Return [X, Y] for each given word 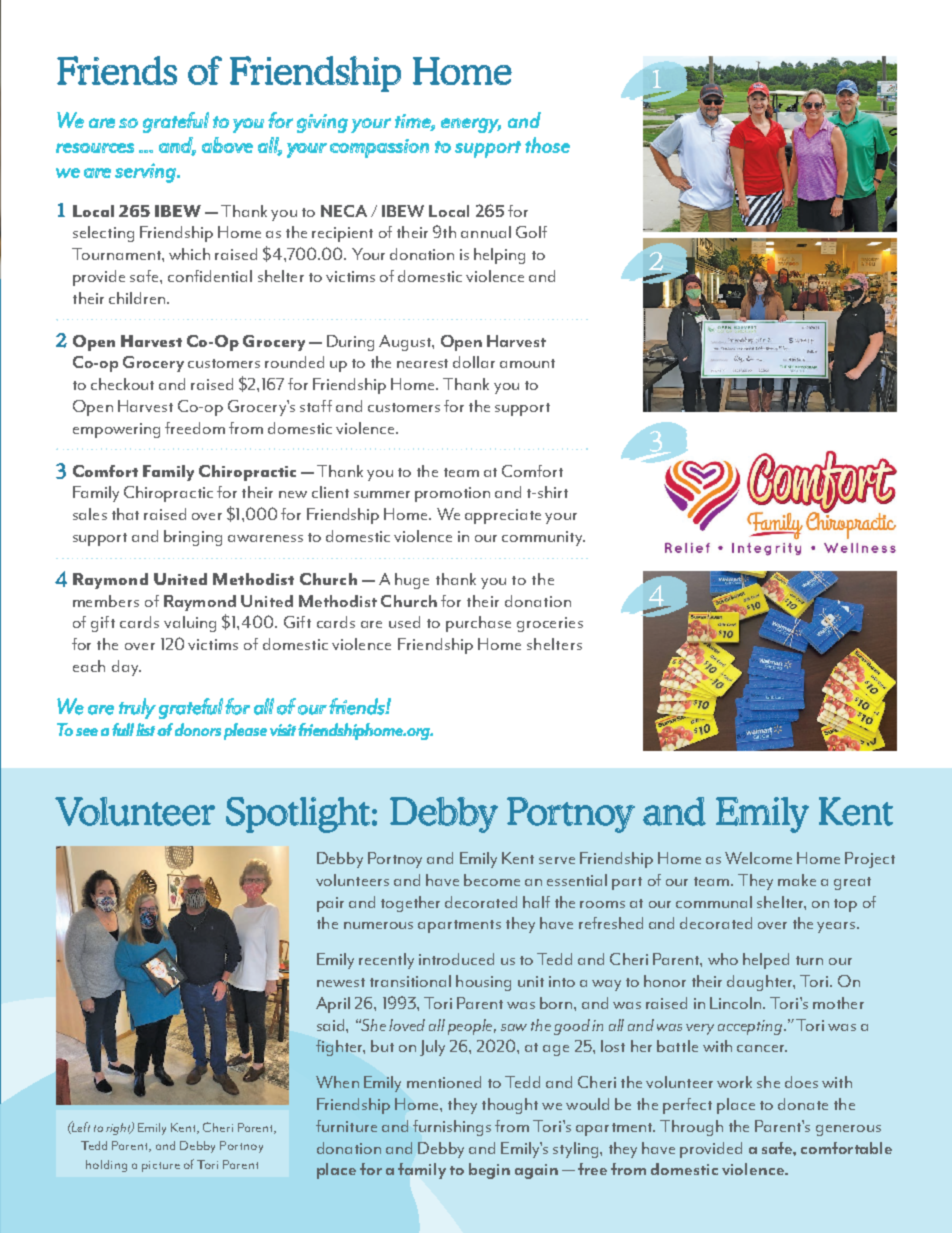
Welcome [758, 858]
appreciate [503, 516]
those [547, 145]
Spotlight [298, 815]
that [125, 514]
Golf [531, 232]
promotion [452, 494]
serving [146, 173]
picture [161, 1166]
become [492, 880]
